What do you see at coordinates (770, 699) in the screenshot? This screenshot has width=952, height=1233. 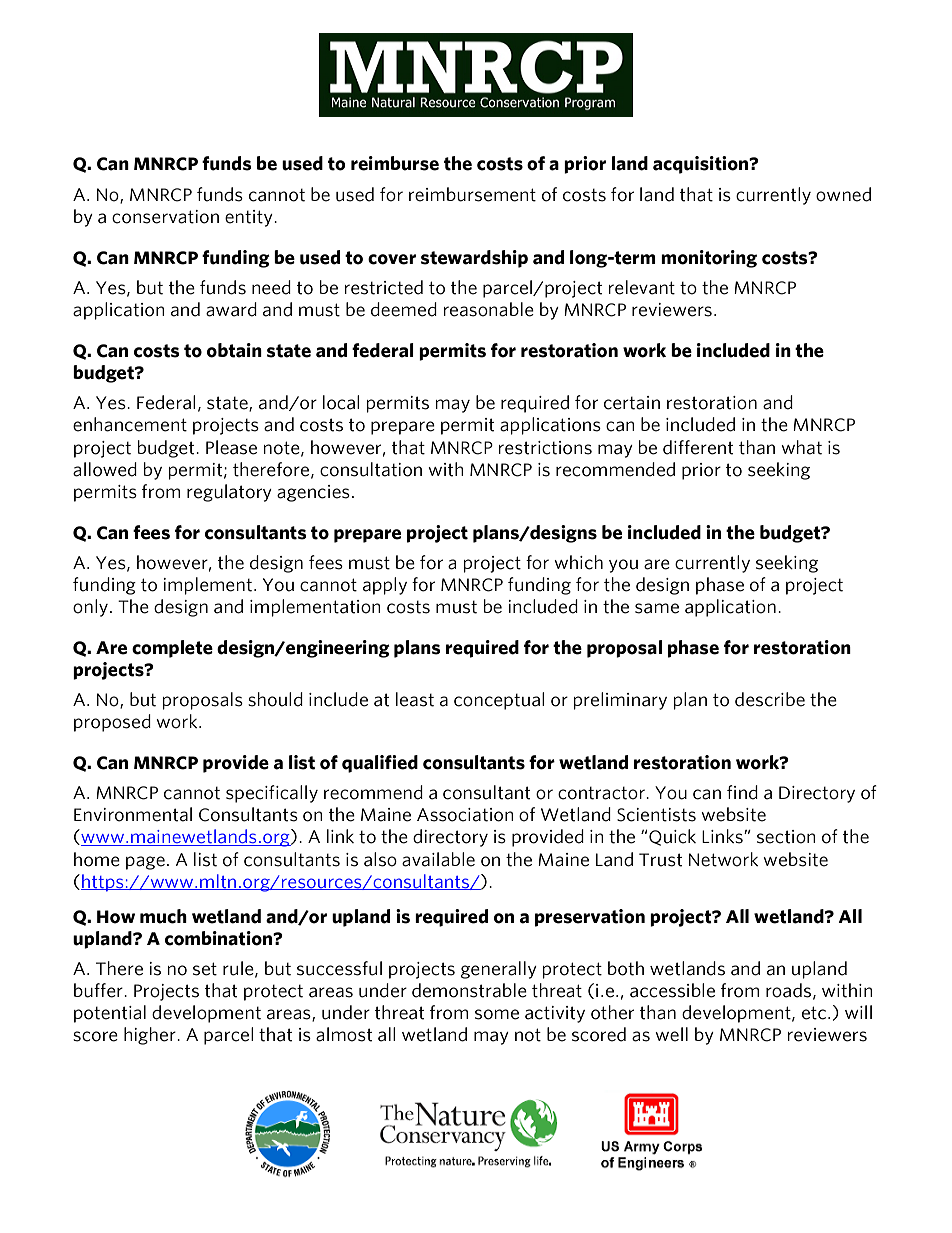 I see `describe` at bounding box center [770, 699].
